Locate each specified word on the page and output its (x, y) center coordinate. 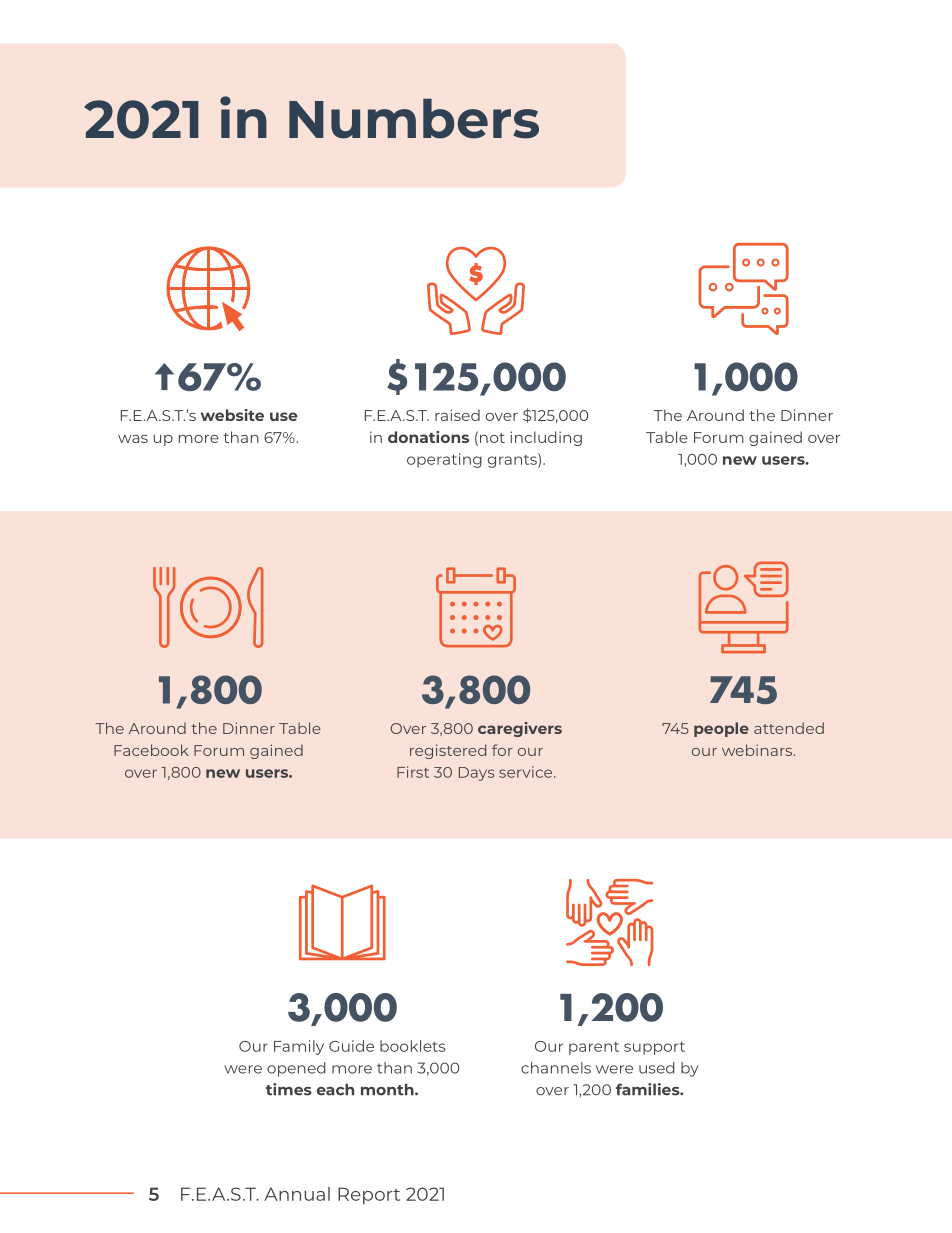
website (232, 415)
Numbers (414, 119)
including (546, 438)
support (654, 1048)
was (133, 439)
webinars (758, 750)
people (721, 729)
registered (448, 751)
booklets (413, 1046)
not (492, 438)
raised (457, 415)
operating (444, 460)
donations (428, 437)
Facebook (151, 750)
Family (299, 1047)
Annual (297, 1194)
